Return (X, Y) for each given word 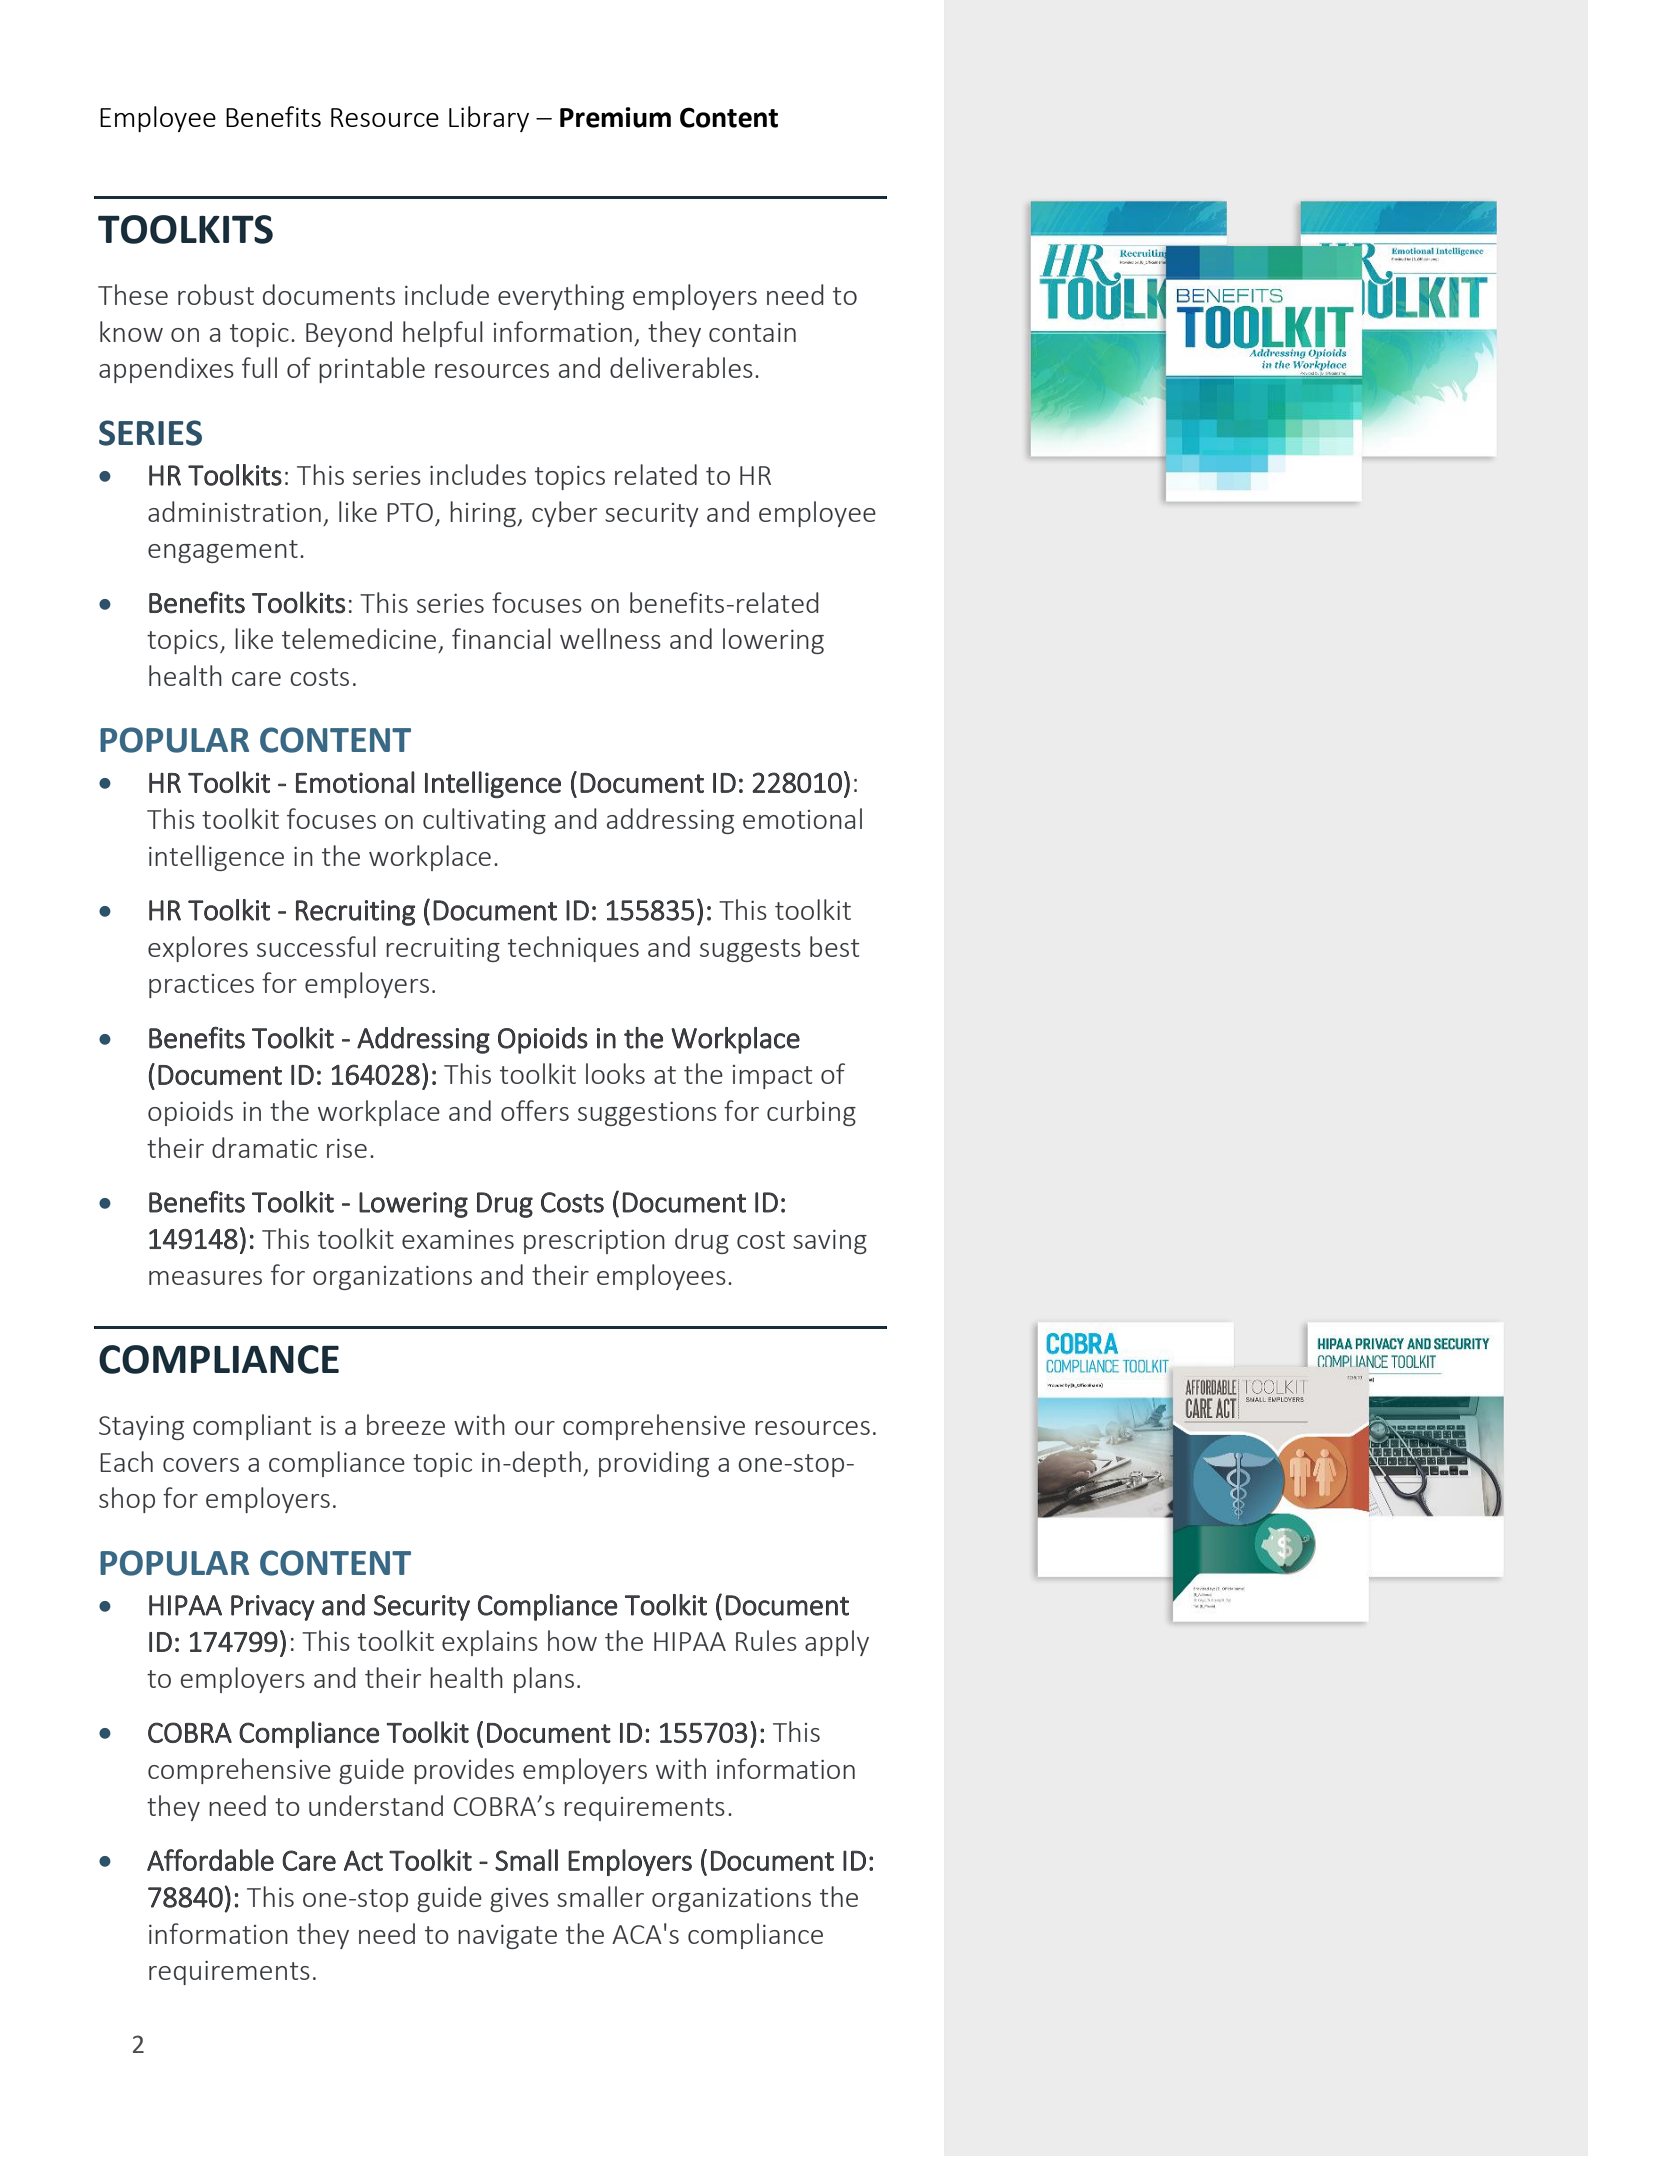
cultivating (484, 821)
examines (458, 1239)
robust (216, 294)
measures (205, 1278)
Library (489, 119)
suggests (750, 950)
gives (519, 1900)
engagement (223, 551)
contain (752, 332)
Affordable (210, 1860)
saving (830, 1242)
